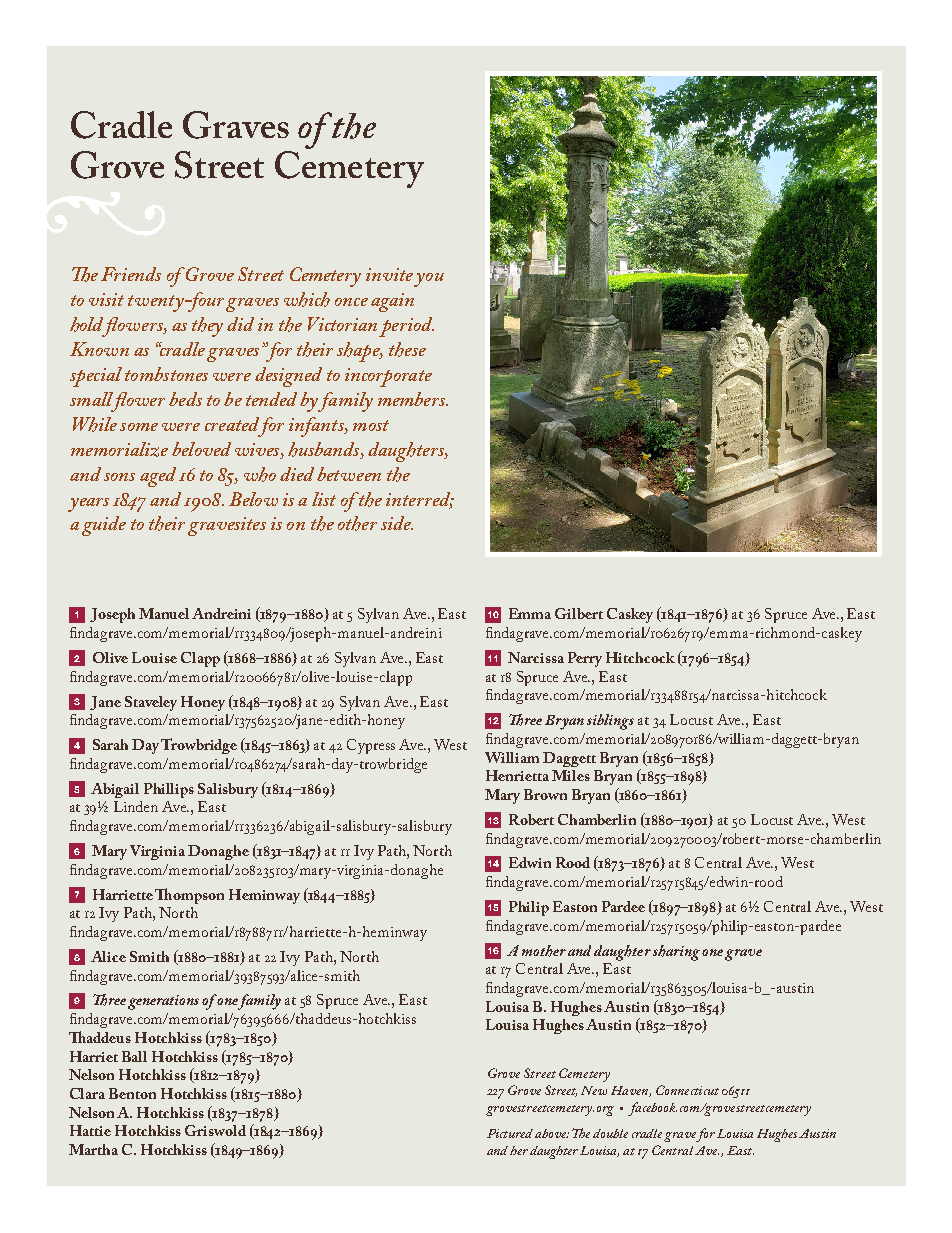 The image size is (952, 1233). I want to click on Cypress, so click(371, 746).
